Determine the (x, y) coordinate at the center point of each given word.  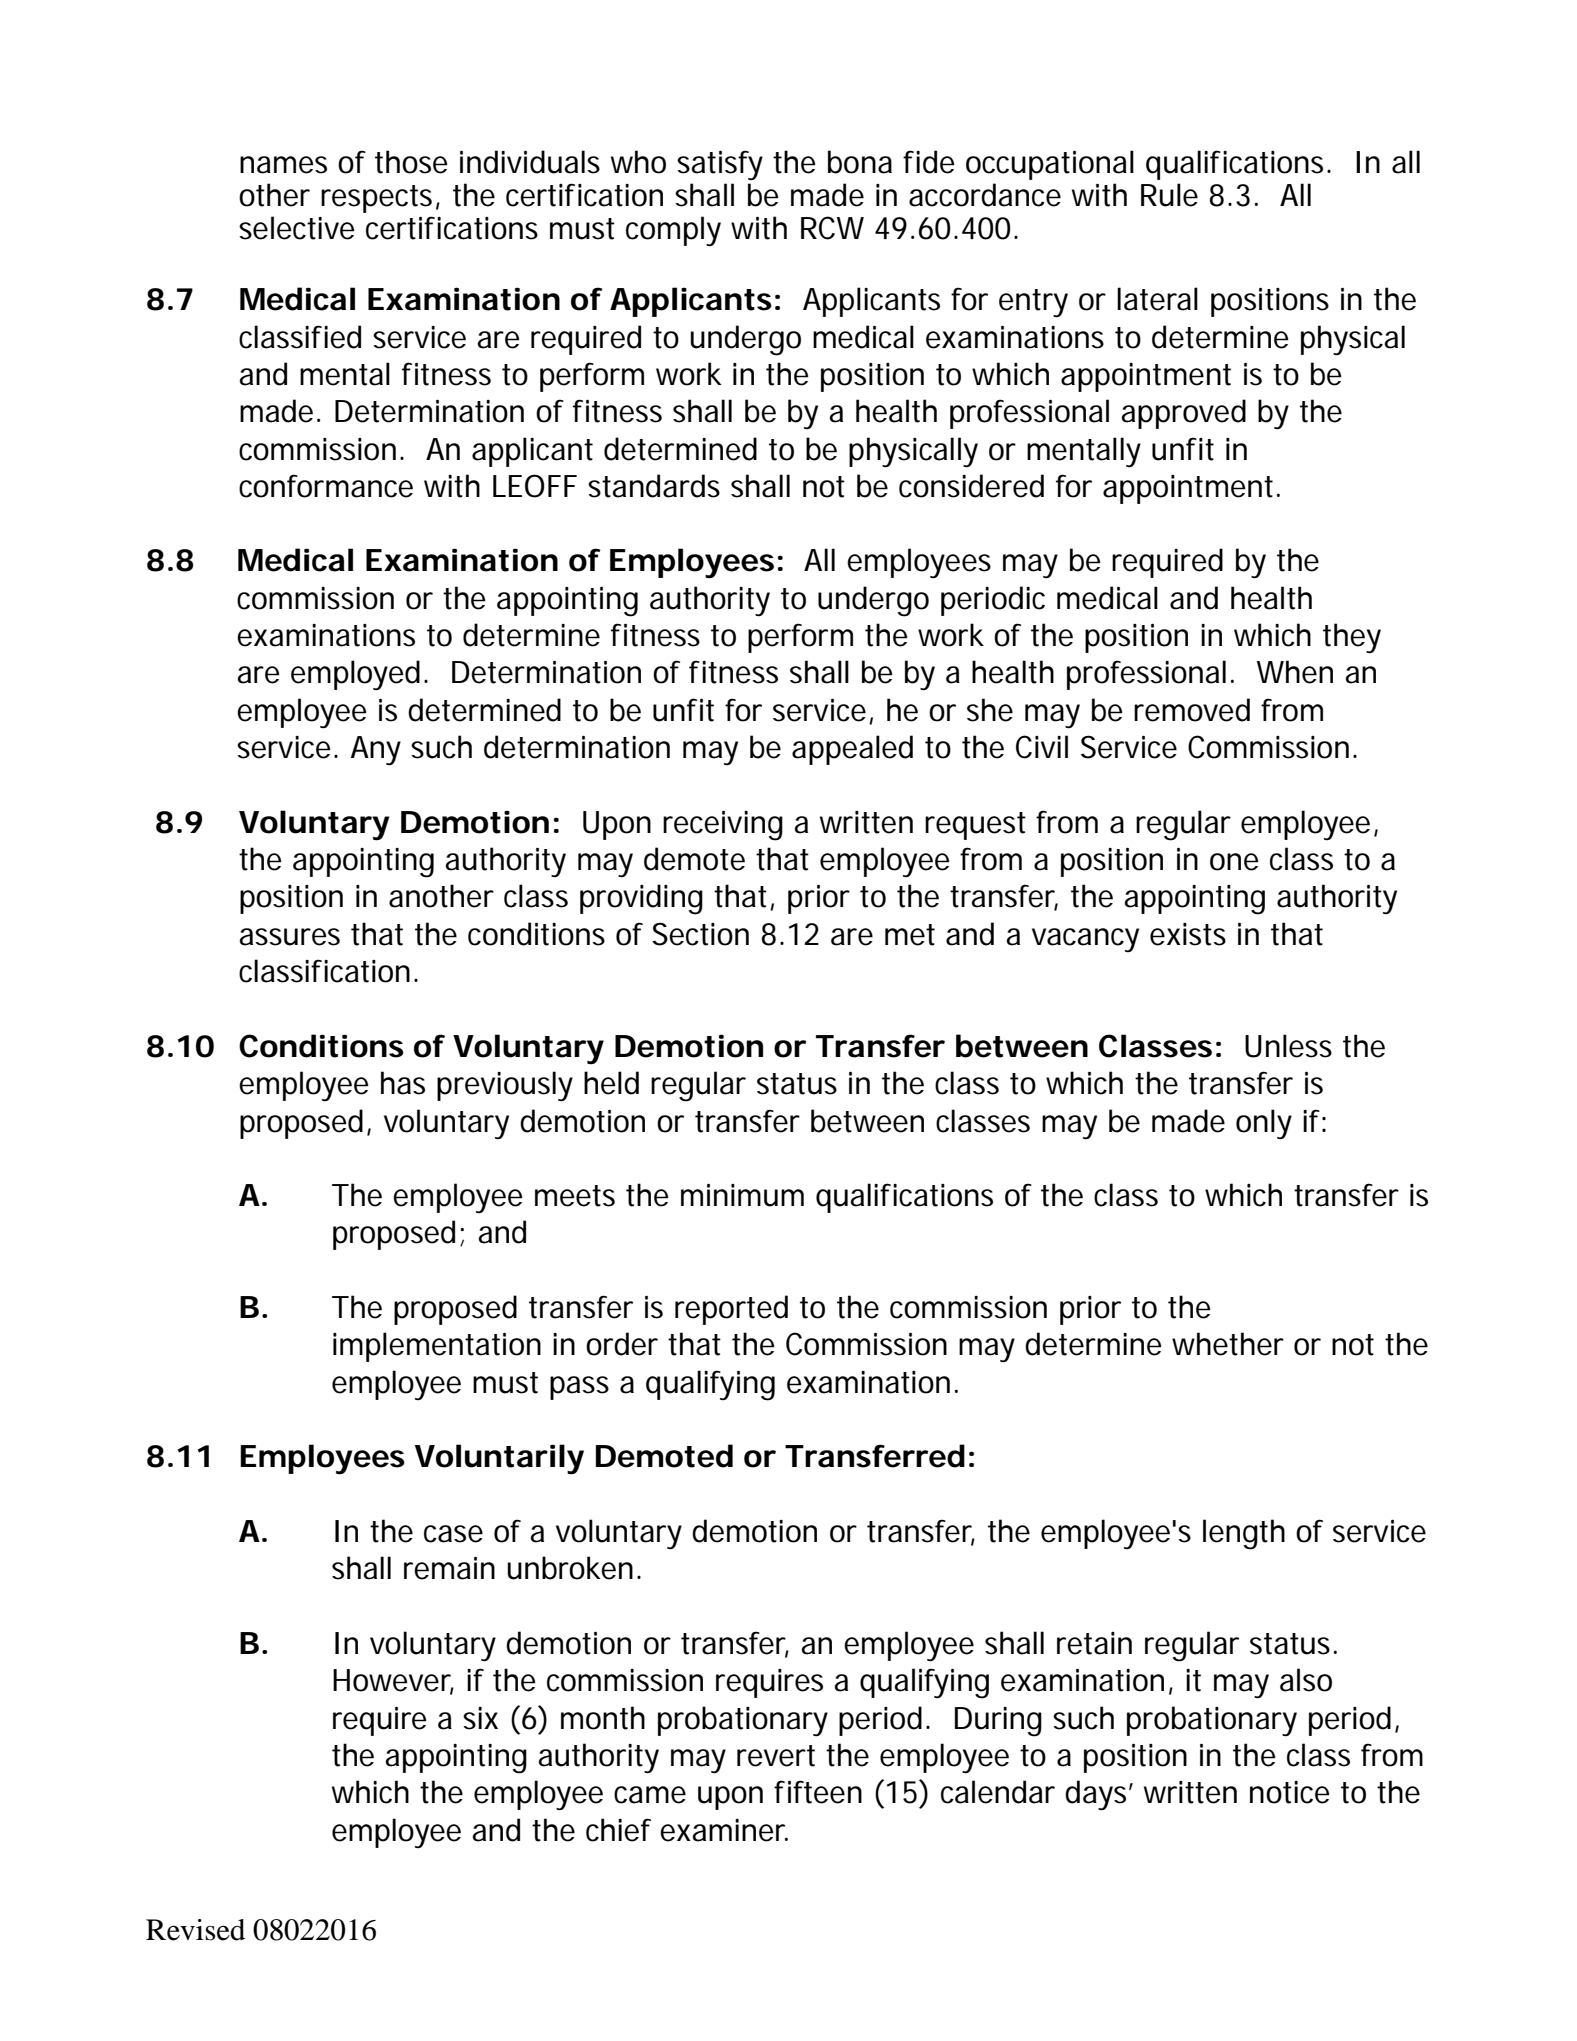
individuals (530, 162)
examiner (723, 1830)
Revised (195, 1930)
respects (376, 199)
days (1095, 1795)
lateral (1157, 299)
